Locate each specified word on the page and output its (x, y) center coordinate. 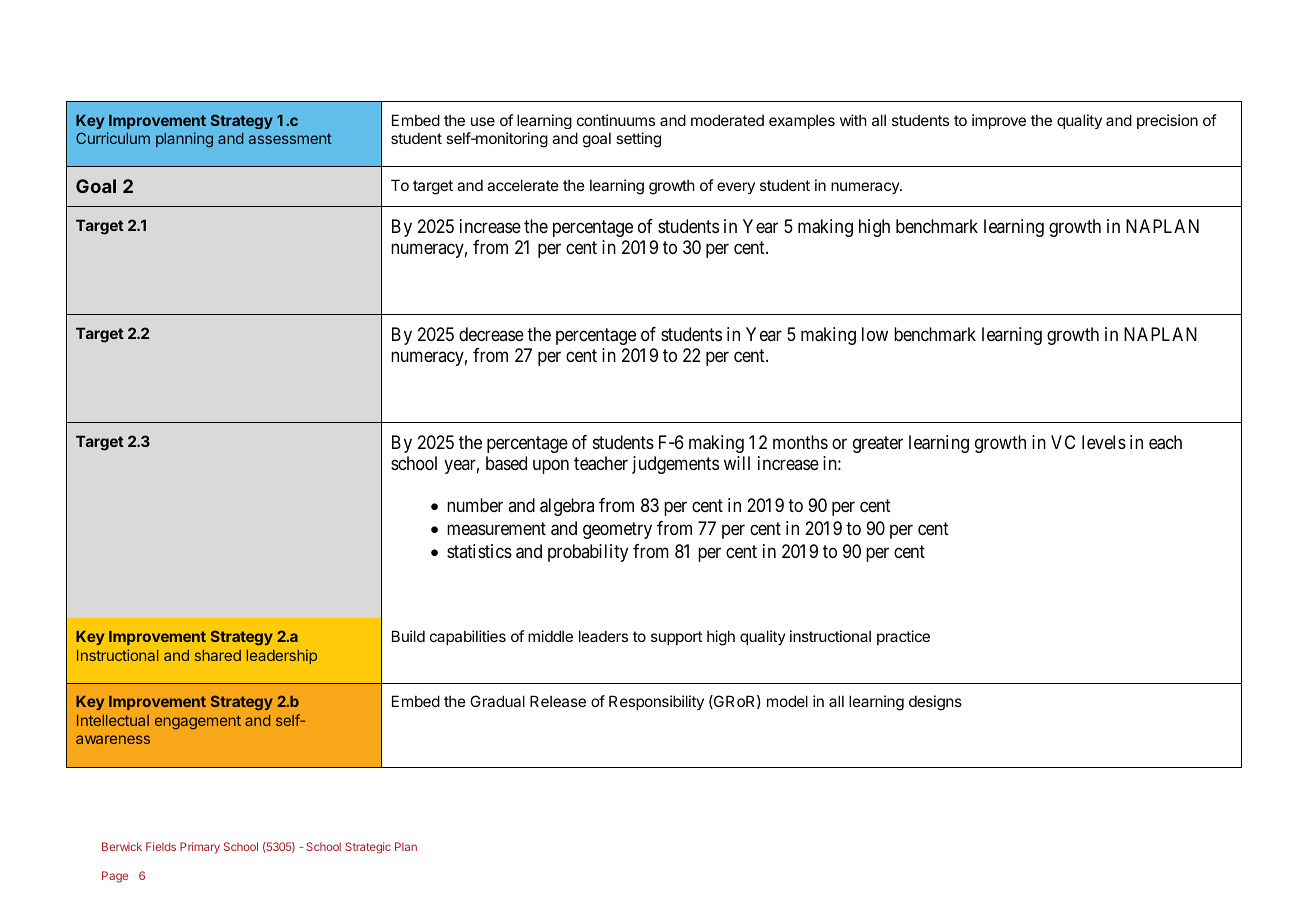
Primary (200, 848)
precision (1167, 121)
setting (638, 140)
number (475, 505)
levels (1104, 442)
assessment (290, 138)
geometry (617, 530)
